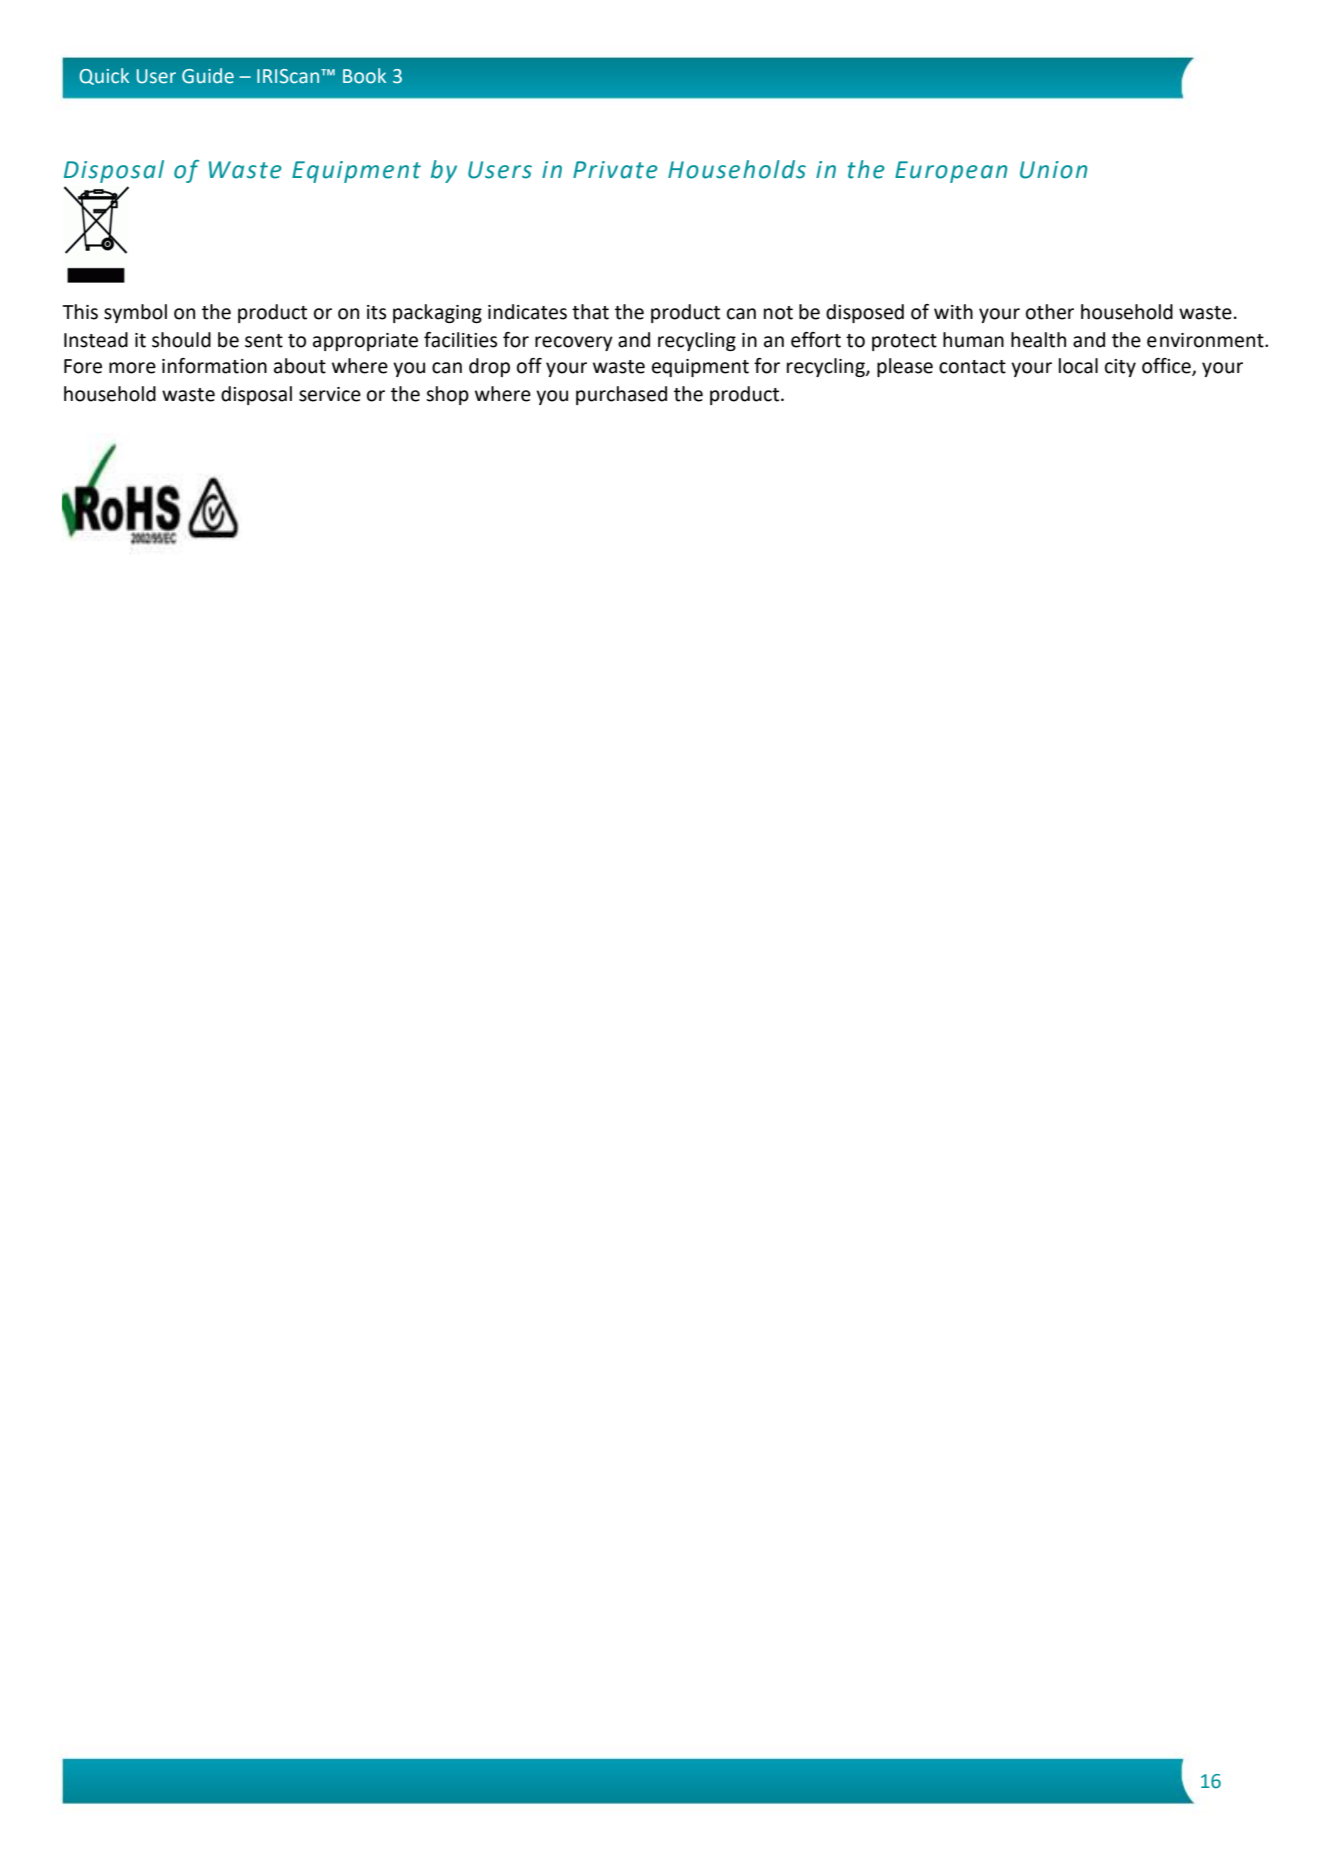 The width and height of the screenshot is (1318, 1866). What do you see at coordinates (951, 172) in the screenshot?
I see `European` at bounding box center [951, 172].
